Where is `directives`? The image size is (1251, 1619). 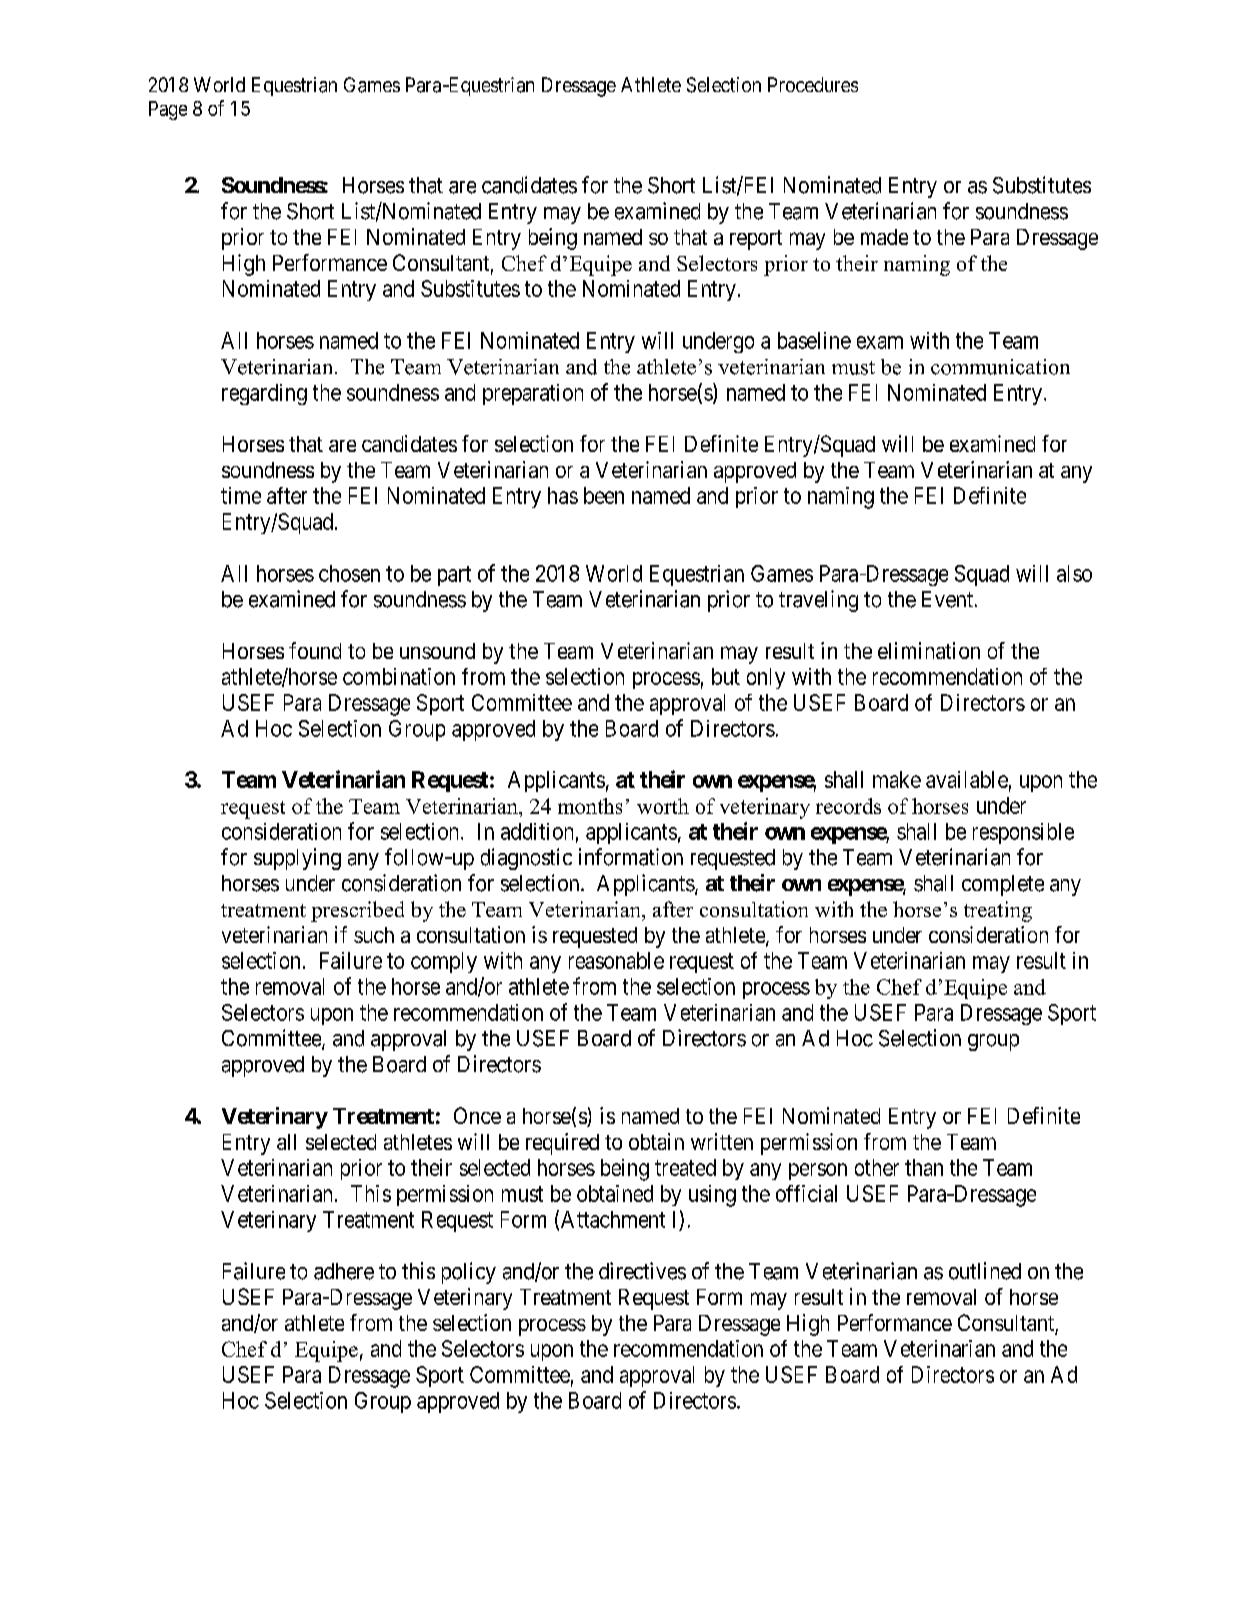
directives is located at coordinates (642, 1271).
